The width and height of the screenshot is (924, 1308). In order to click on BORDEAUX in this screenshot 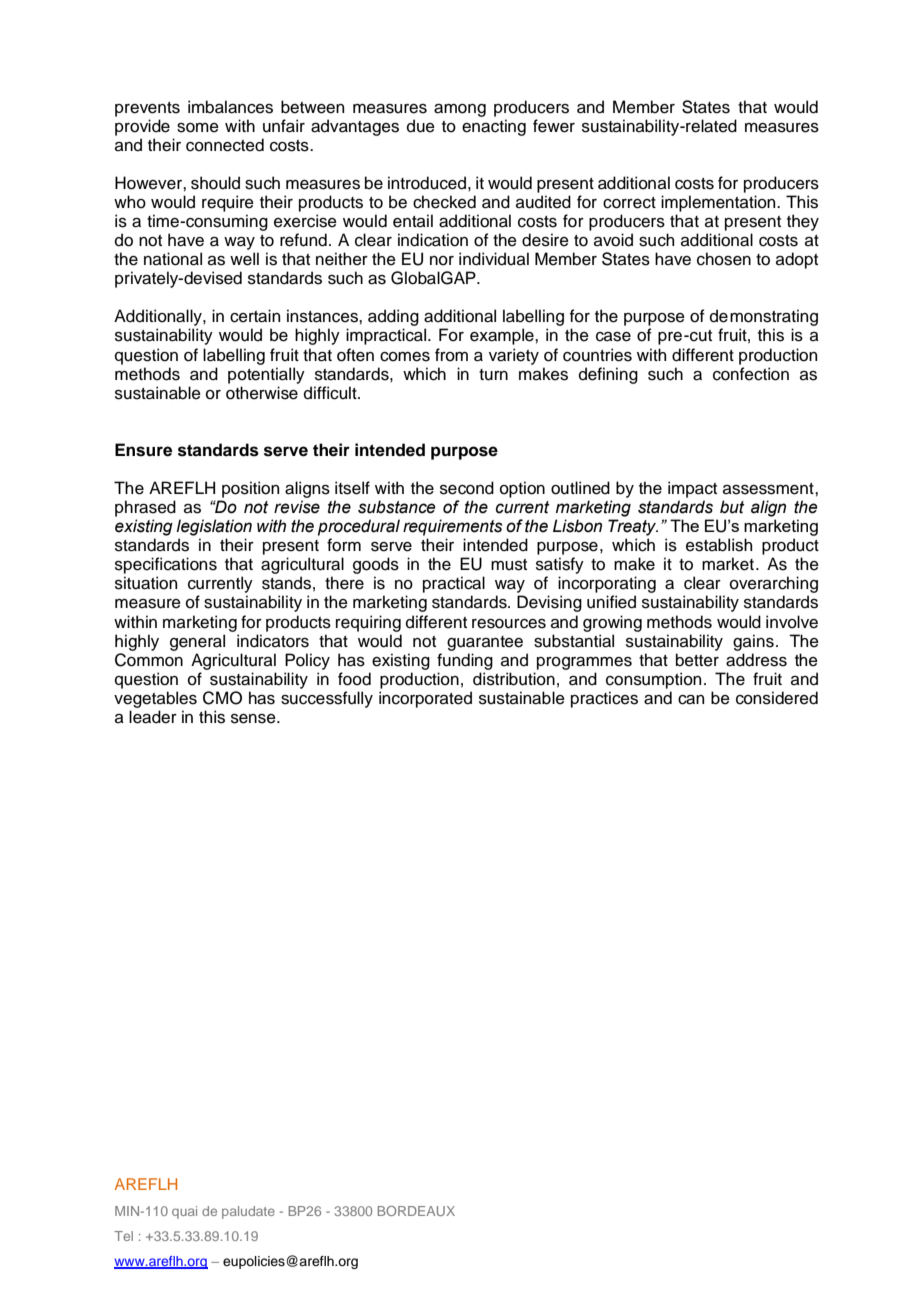, I will do `click(416, 1211)`.
